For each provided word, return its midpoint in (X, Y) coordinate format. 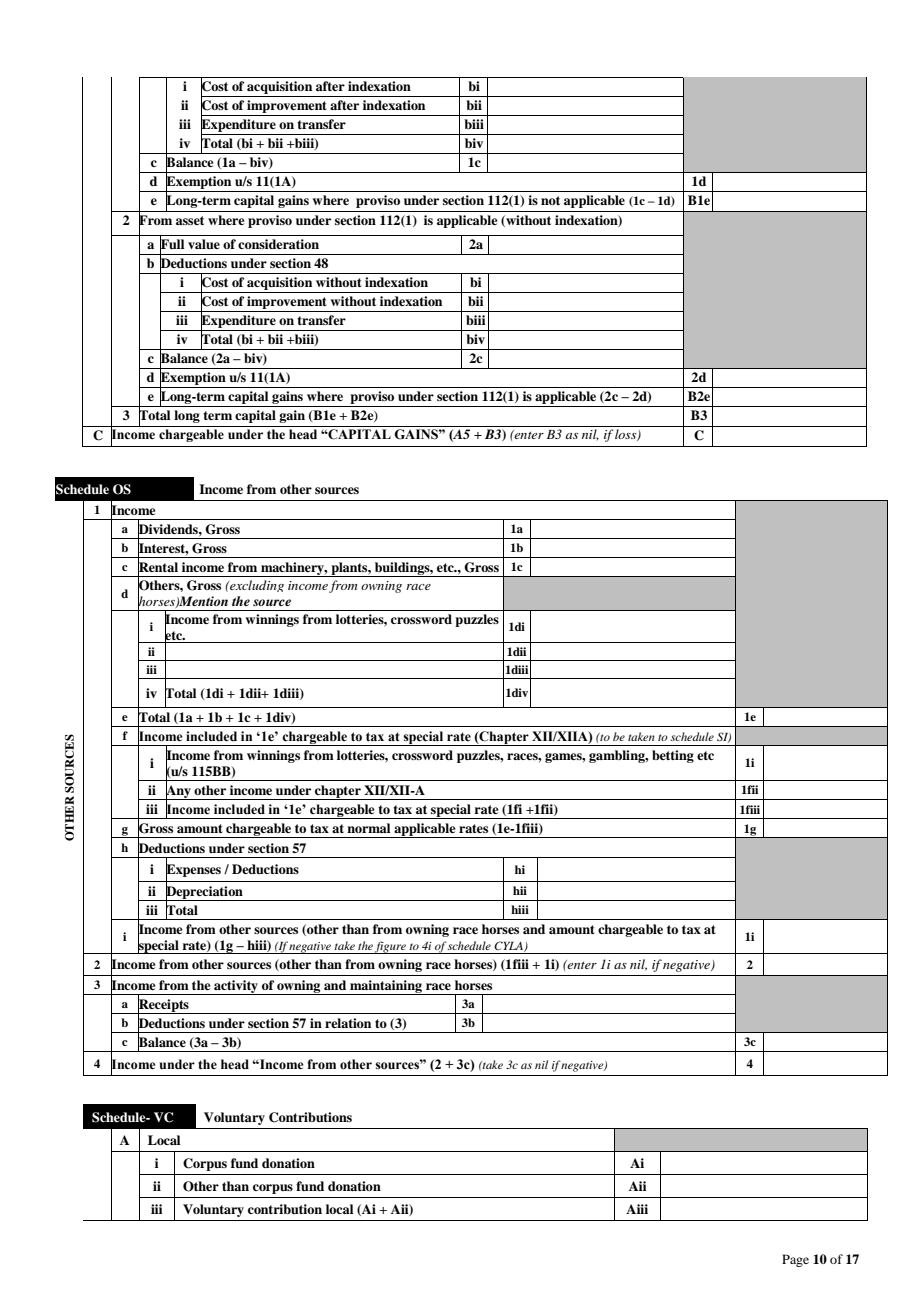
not (550, 200)
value (204, 244)
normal (368, 828)
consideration (278, 244)
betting (673, 756)
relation (348, 1023)
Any (178, 792)
